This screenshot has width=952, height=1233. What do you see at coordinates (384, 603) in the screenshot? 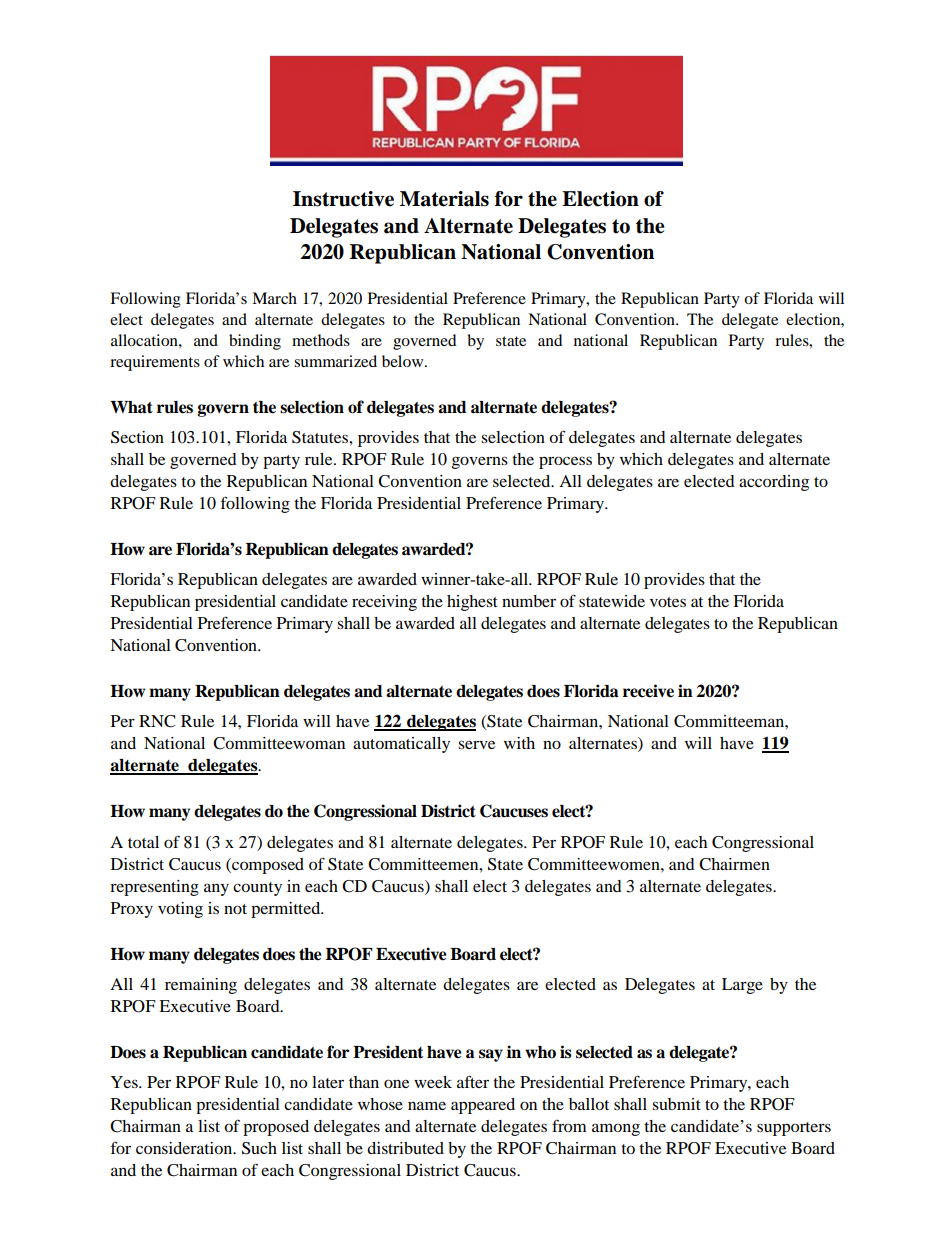
I see `receiving` at bounding box center [384, 603].
